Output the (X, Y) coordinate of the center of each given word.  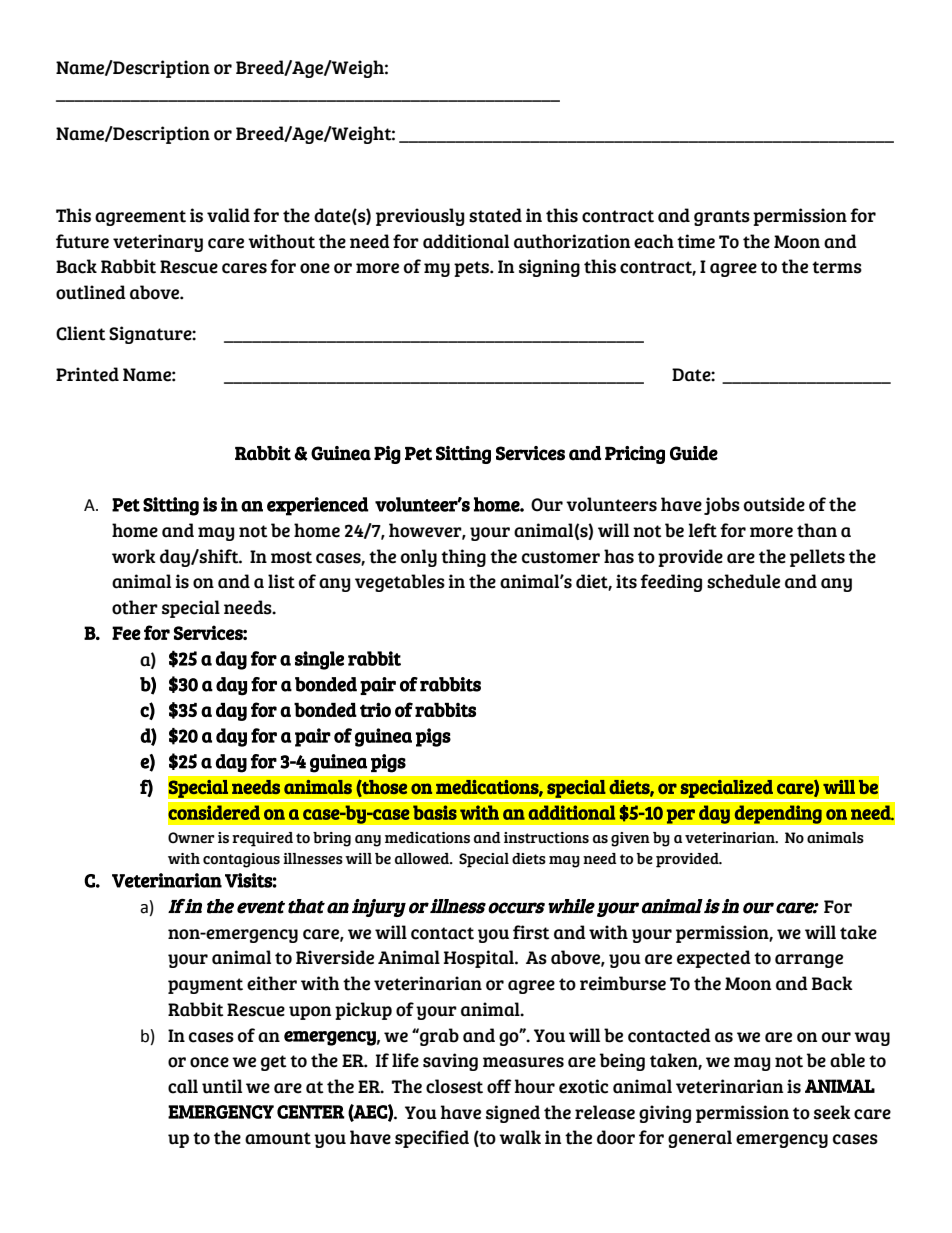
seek (832, 1112)
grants (722, 218)
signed (513, 1114)
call (183, 1086)
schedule (743, 581)
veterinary (158, 243)
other (135, 607)
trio (375, 709)
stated (495, 215)
